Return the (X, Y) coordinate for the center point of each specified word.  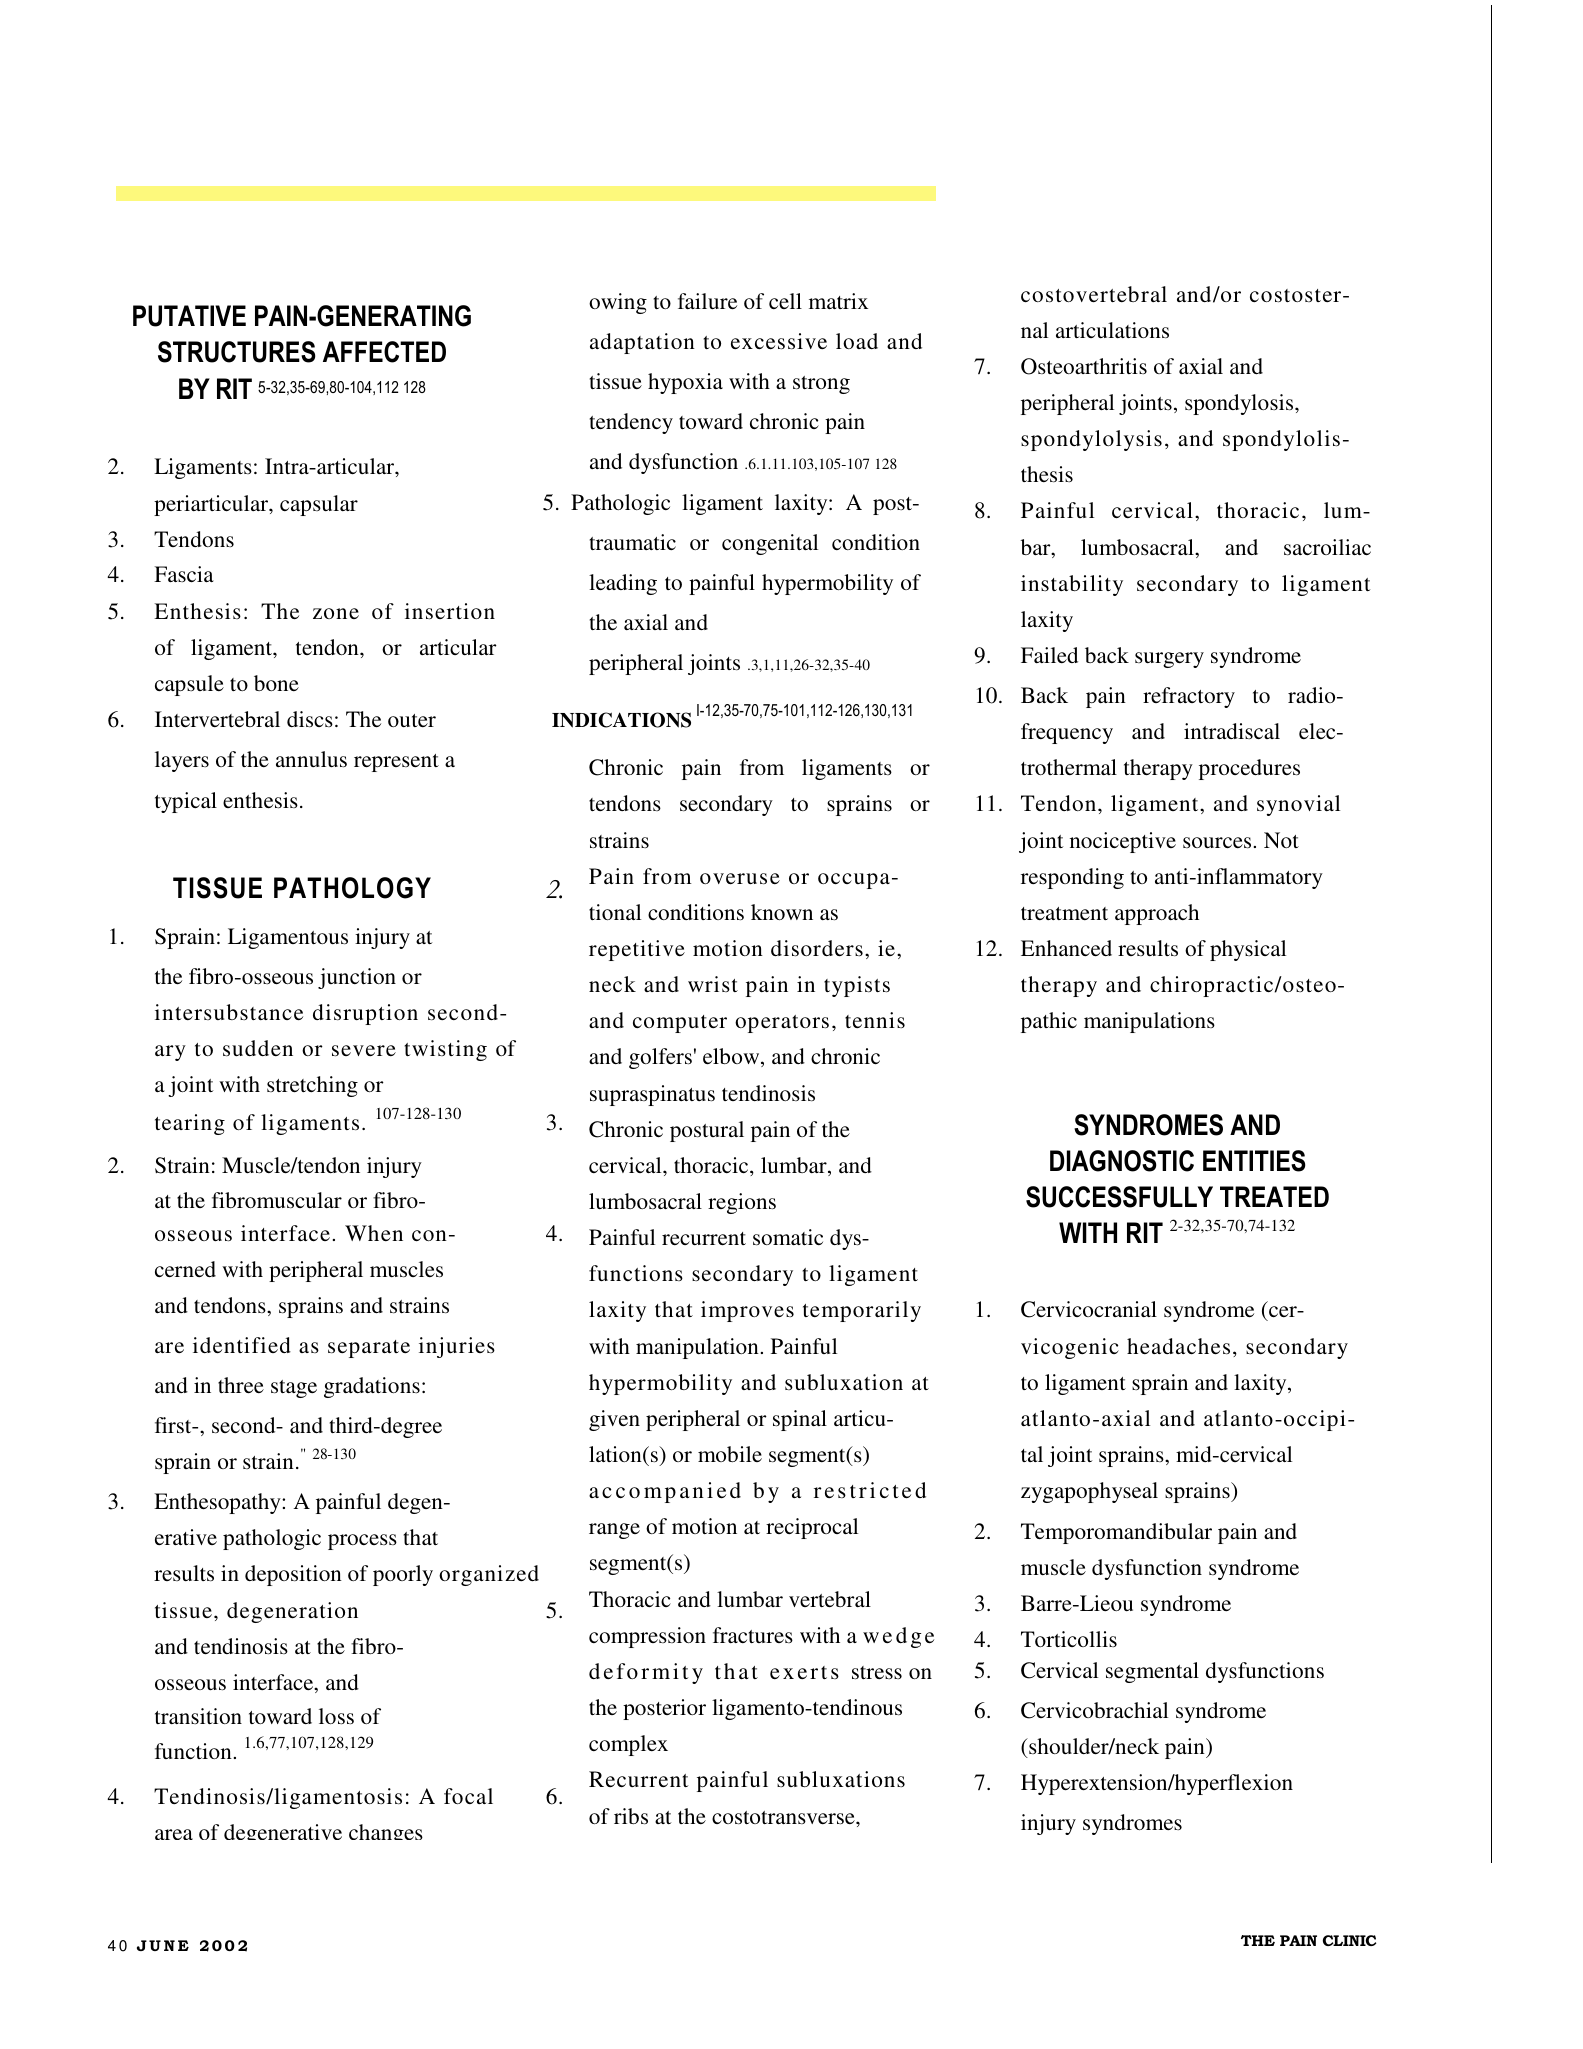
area (174, 1834)
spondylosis (1240, 404)
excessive (779, 341)
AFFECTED (384, 352)
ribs (631, 1816)
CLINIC (1349, 1940)
